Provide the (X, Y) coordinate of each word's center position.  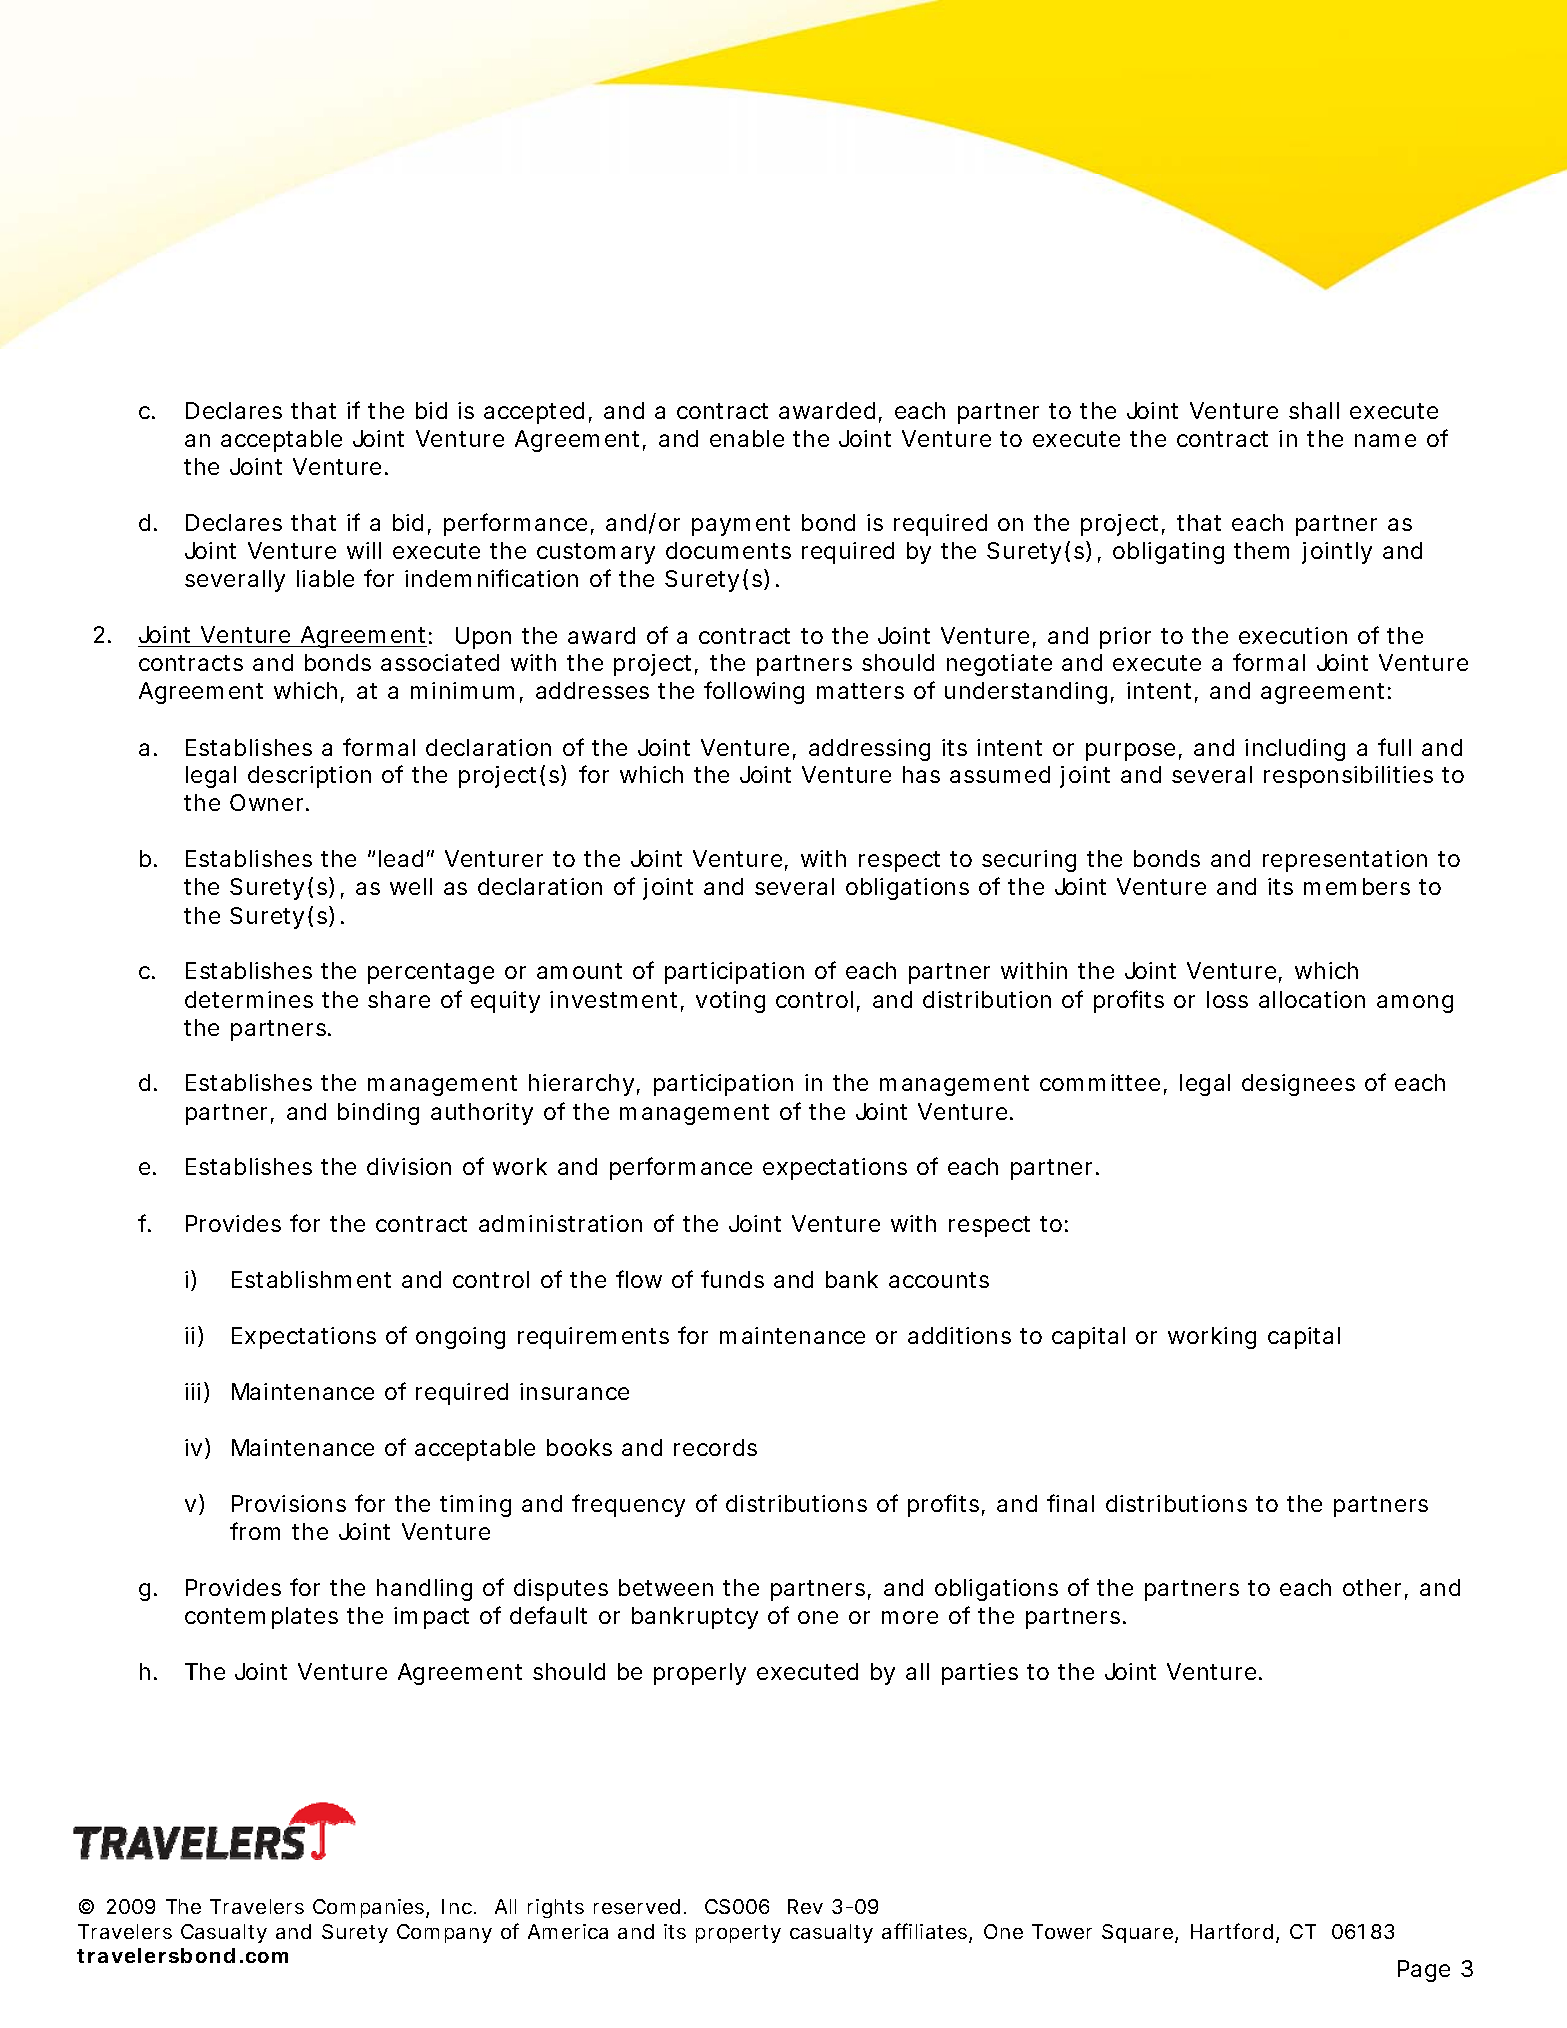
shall (1314, 410)
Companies (370, 1908)
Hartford (1232, 1931)
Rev (805, 1906)
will (364, 550)
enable (747, 438)
